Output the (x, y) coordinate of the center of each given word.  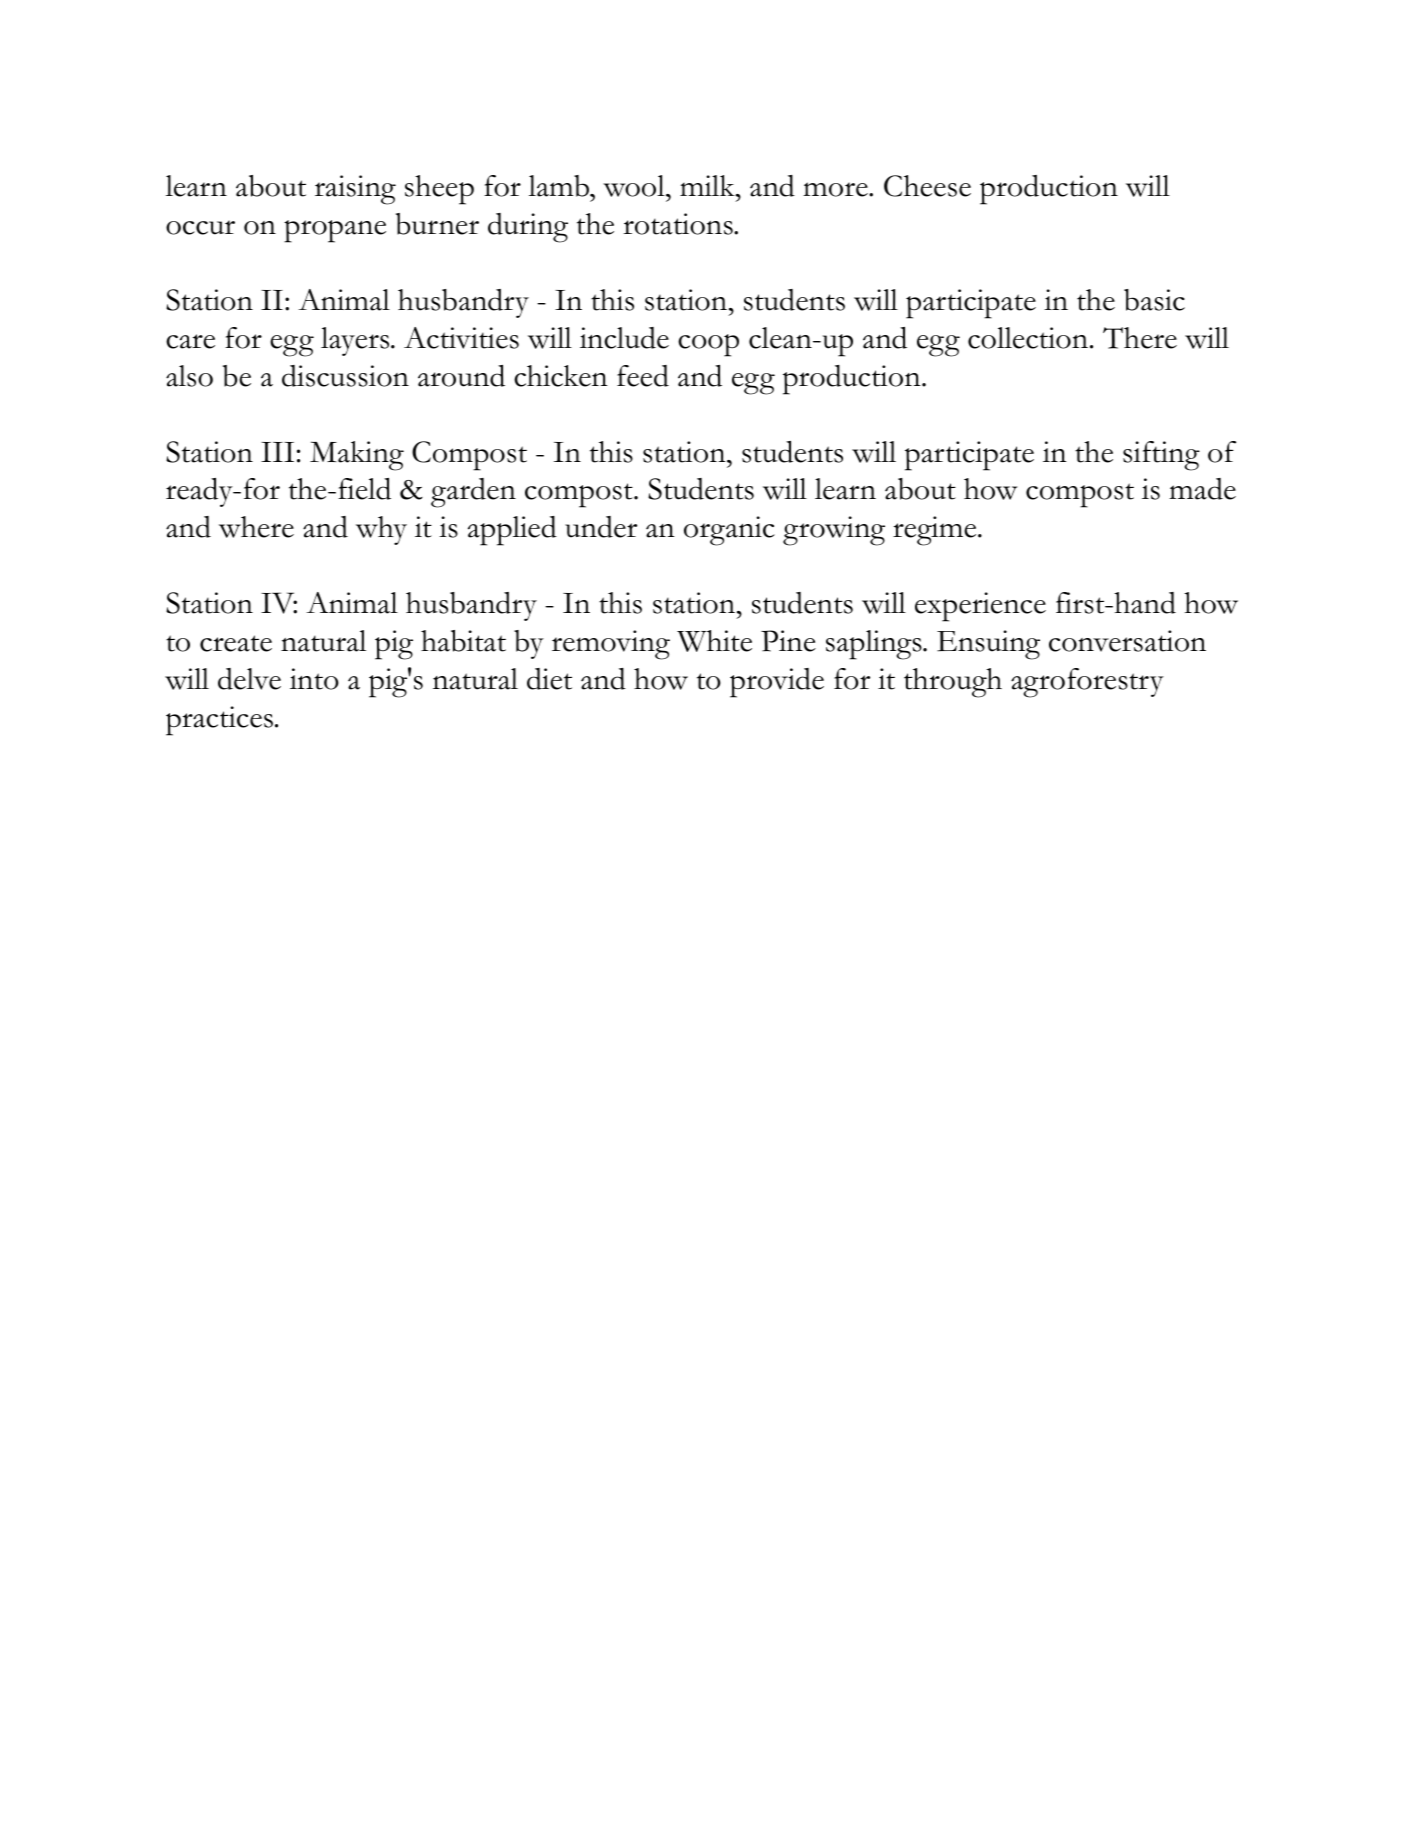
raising (355, 190)
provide (777, 683)
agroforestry (1087, 683)
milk (708, 186)
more (836, 189)
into (314, 679)
